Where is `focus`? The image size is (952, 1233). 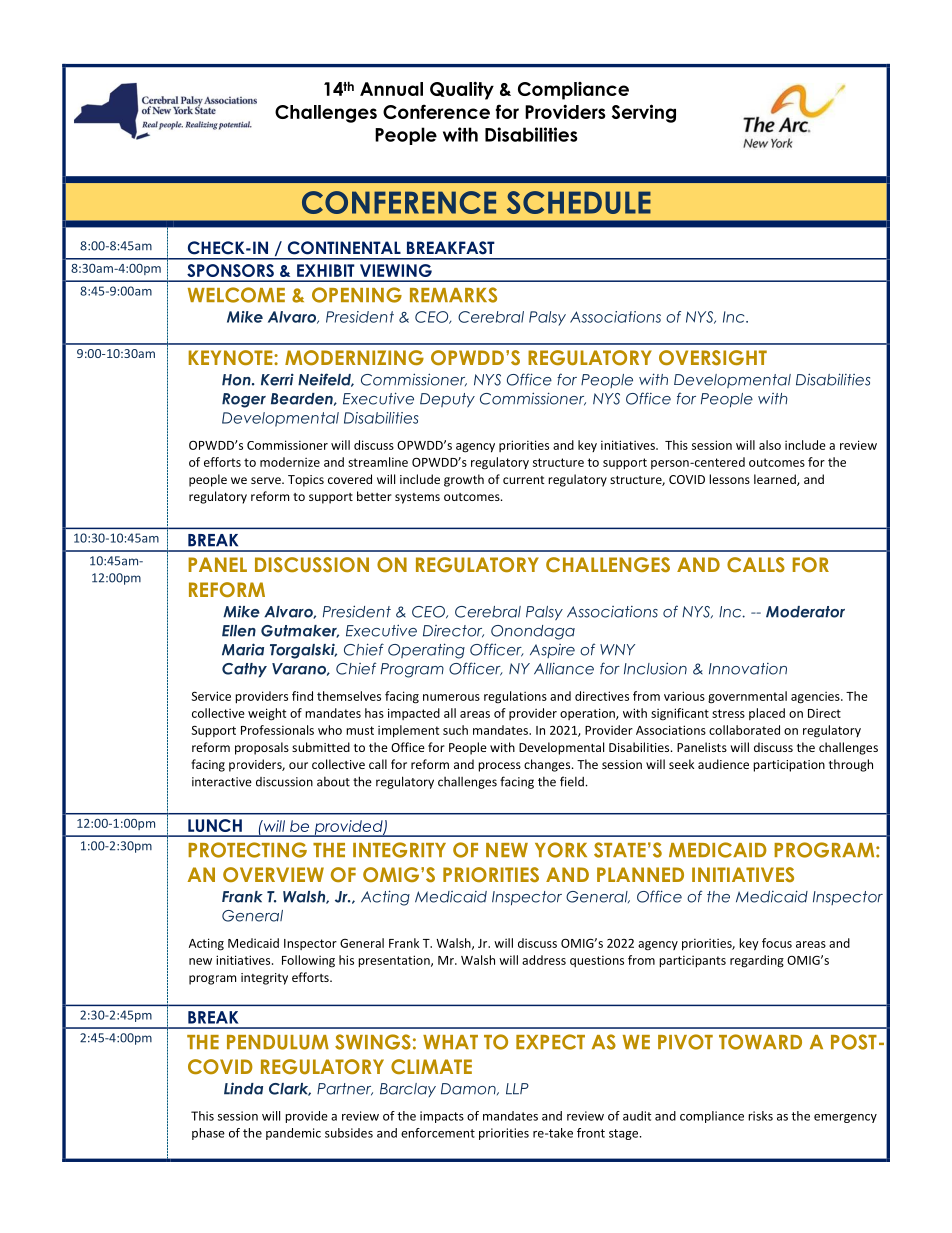 focus is located at coordinates (777, 943).
